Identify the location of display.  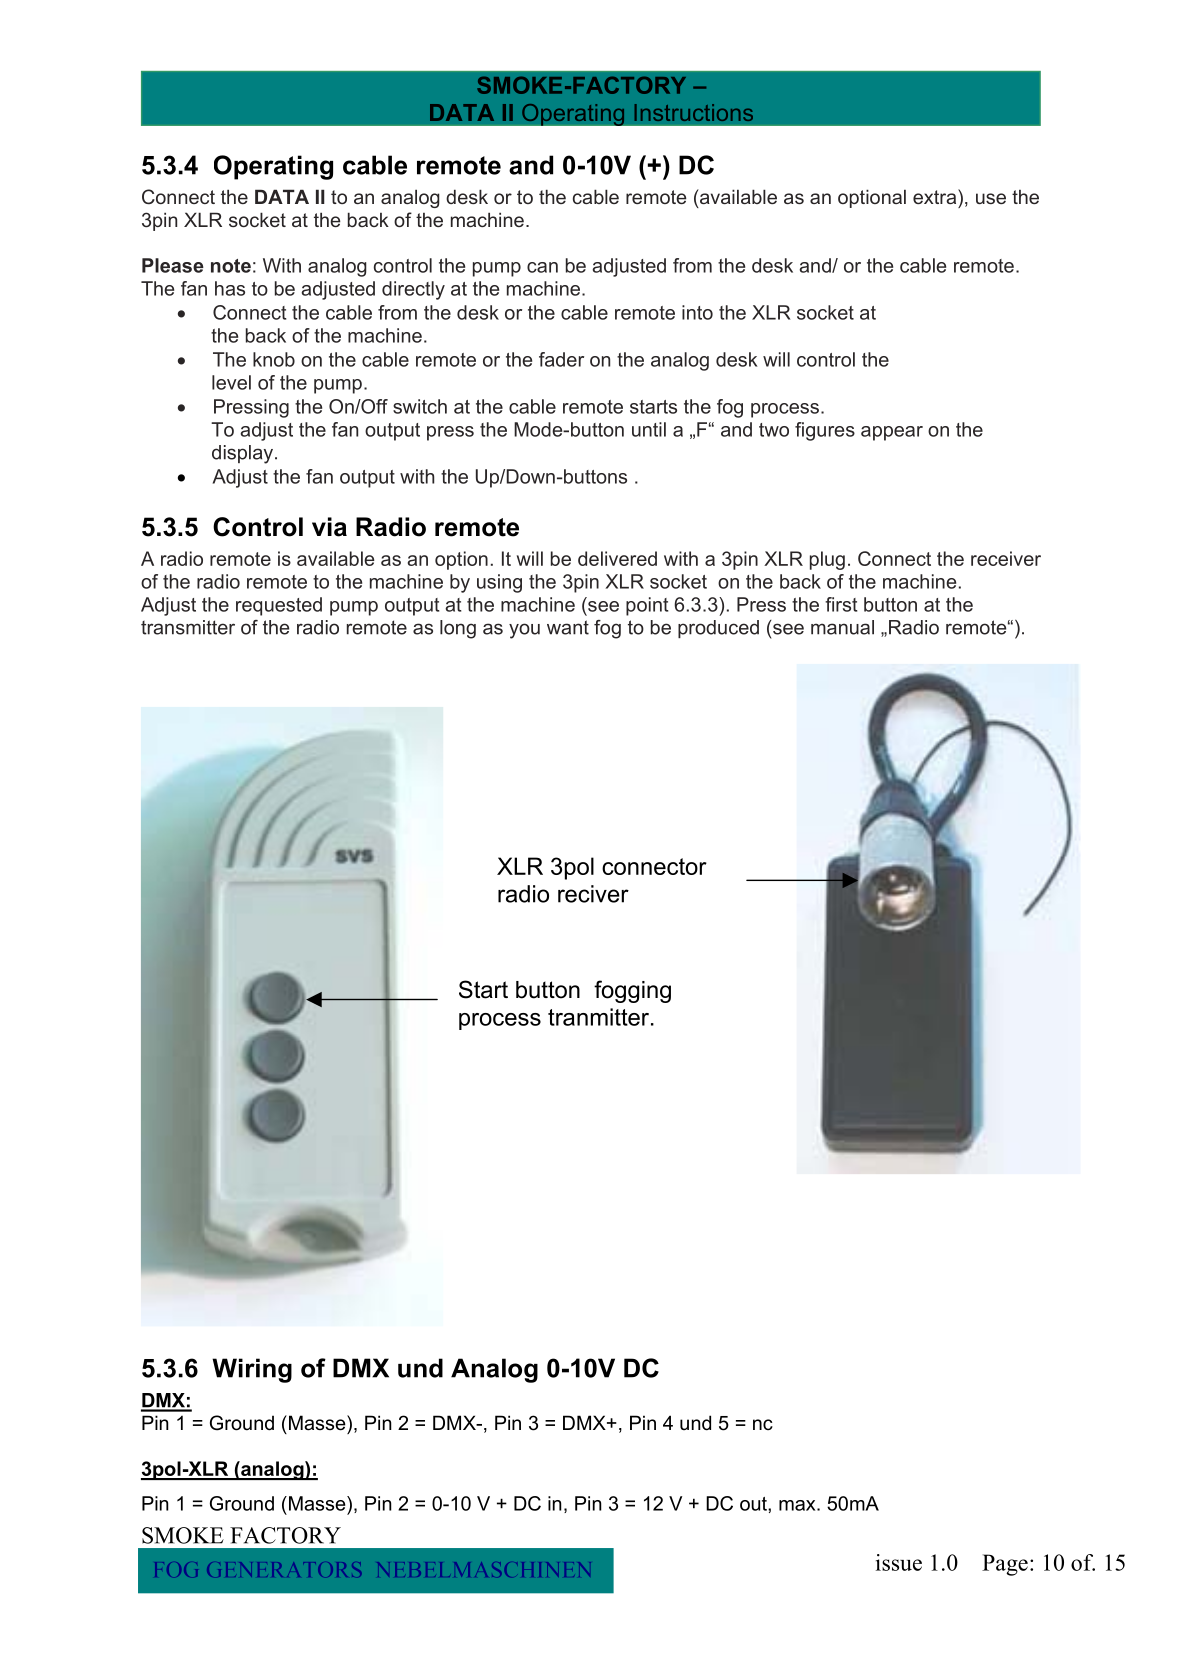
(244, 454).
